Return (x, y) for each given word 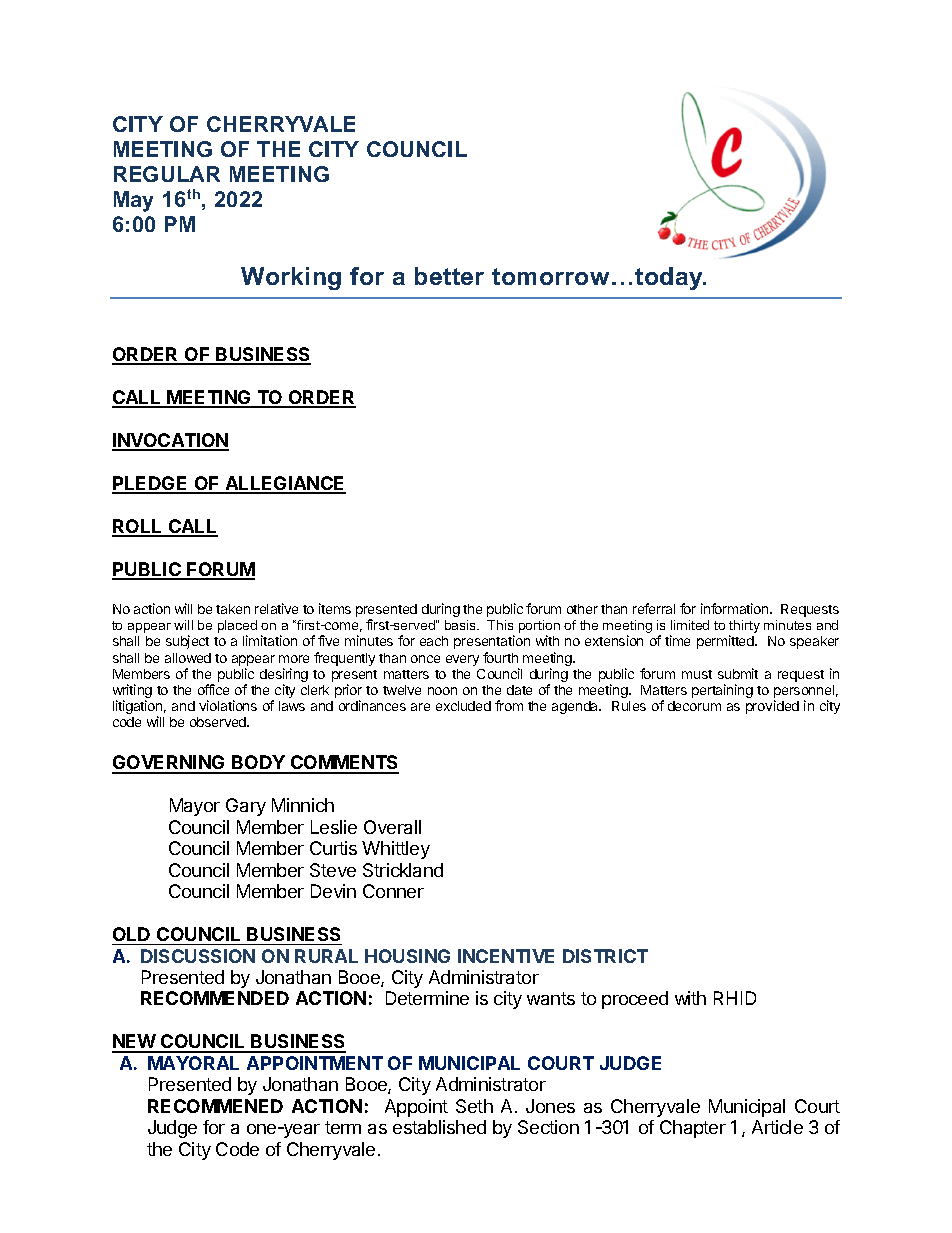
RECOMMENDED (215, 998)
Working (291, 278)
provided (772, 707)
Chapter (693, 1129)
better (449, 276)
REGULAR (167, 174)
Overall (392, 827)
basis (462, 625)
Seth (474, 1106)
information (736, 608)
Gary (246, 807)
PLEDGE (151, 484)
